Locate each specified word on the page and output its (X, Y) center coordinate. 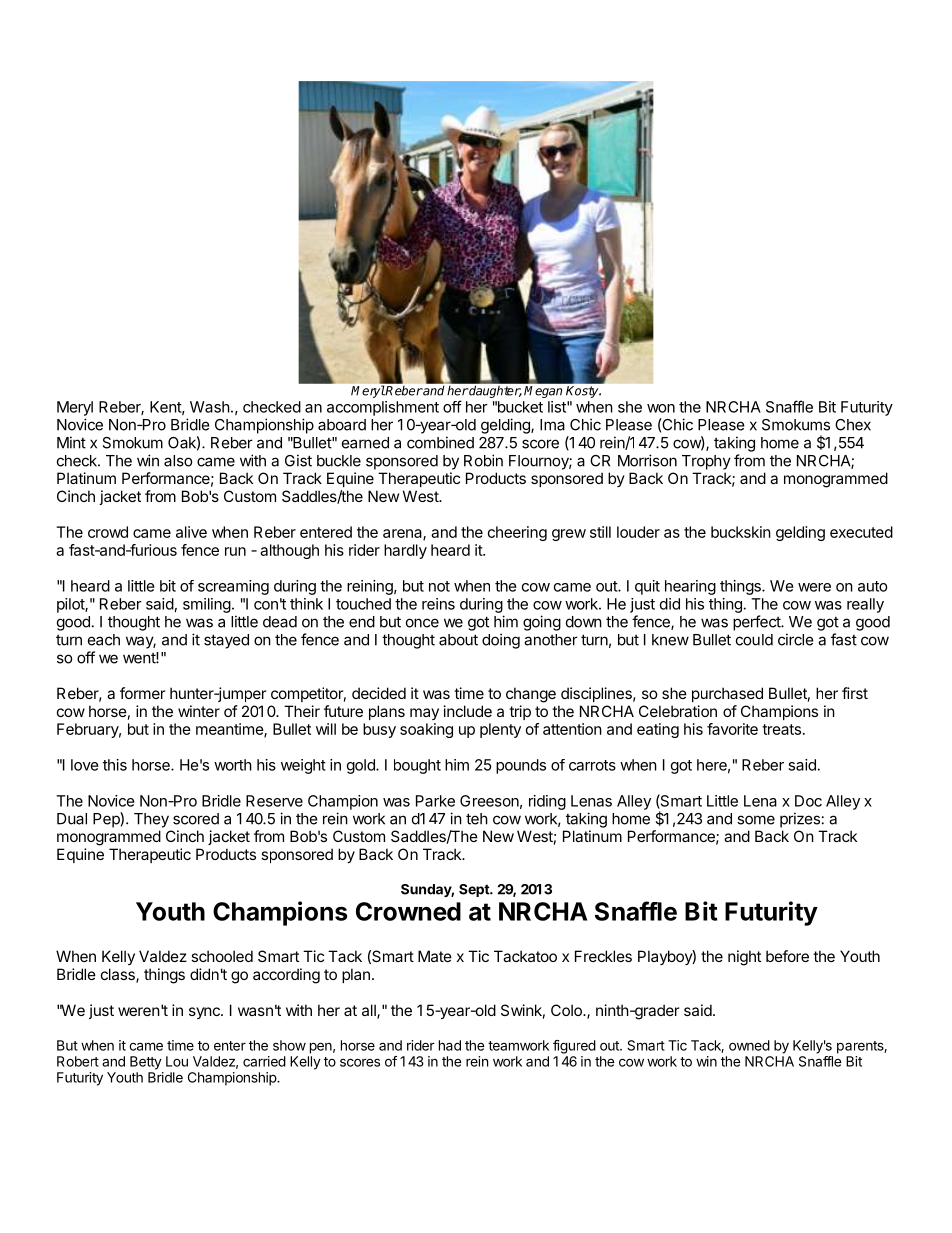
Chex (853, 425)
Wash (210, 407)
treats (781, 729)
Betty (146, 1063)
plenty (500, 730)
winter (199, 711)
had (450, 1045)
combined (440, 442)
